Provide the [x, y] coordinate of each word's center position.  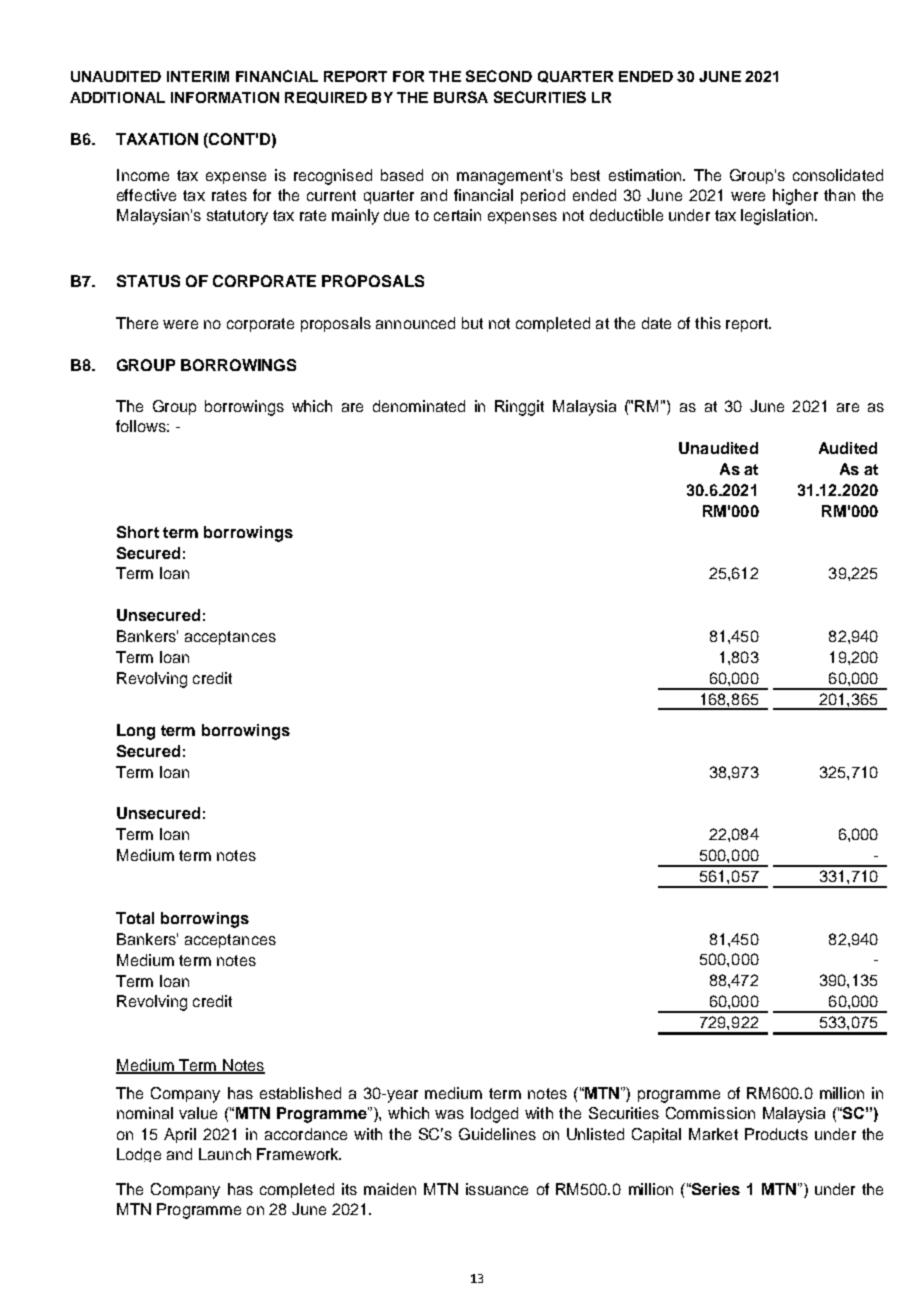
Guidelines [497, 1134]
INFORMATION [225, 97]
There [137, 323]
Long [136, 732]
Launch [225, 1154]
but [472, 323]
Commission [710, 1113]
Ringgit [519, 408]
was [449, 1114]
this [708, 323]
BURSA [461, 97]
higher [795, 197]
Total [135, 918]
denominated [419, 406]
